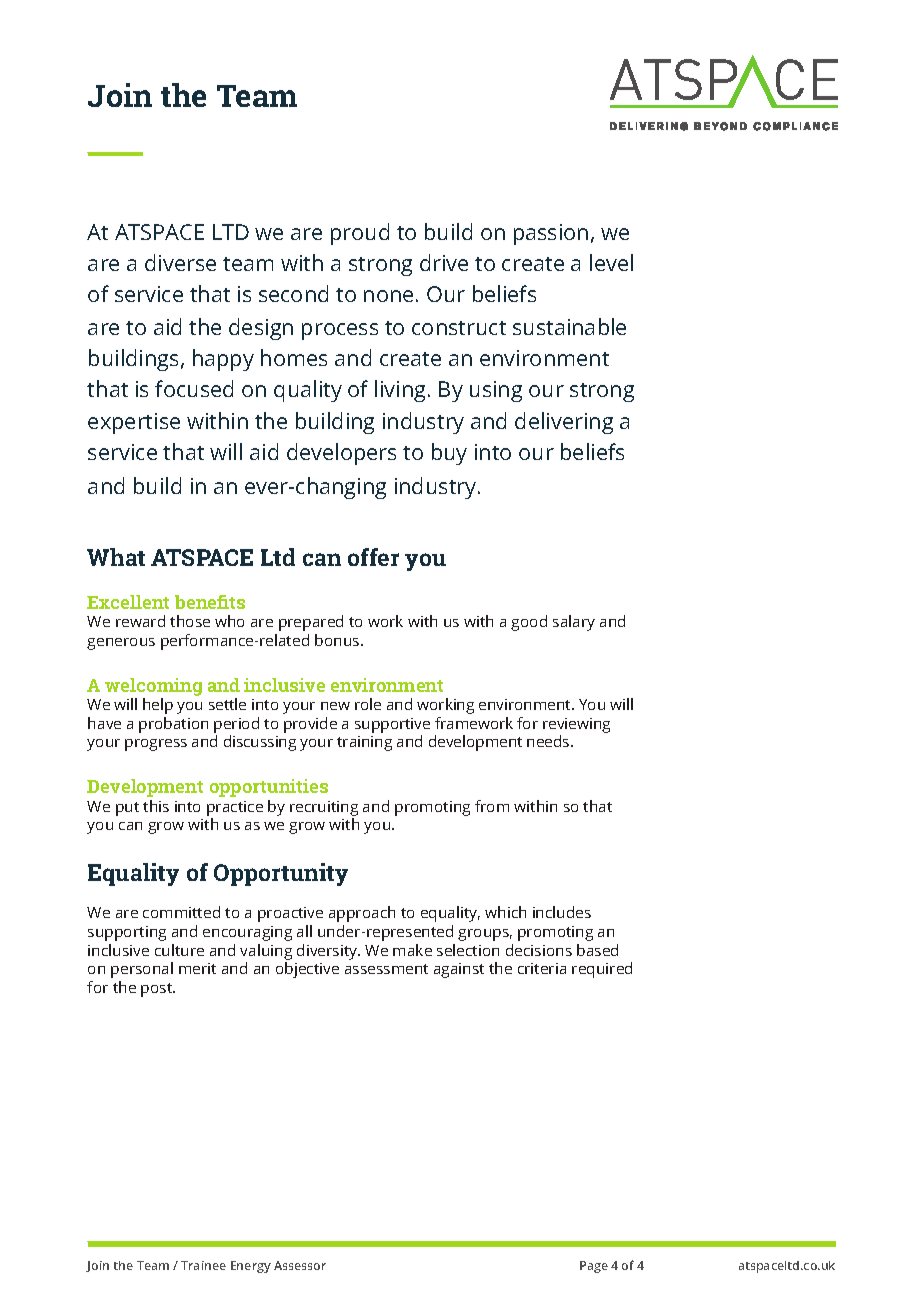 This screenshot has width=924, height=1308. I want to click on approach, so click(362, 914).
